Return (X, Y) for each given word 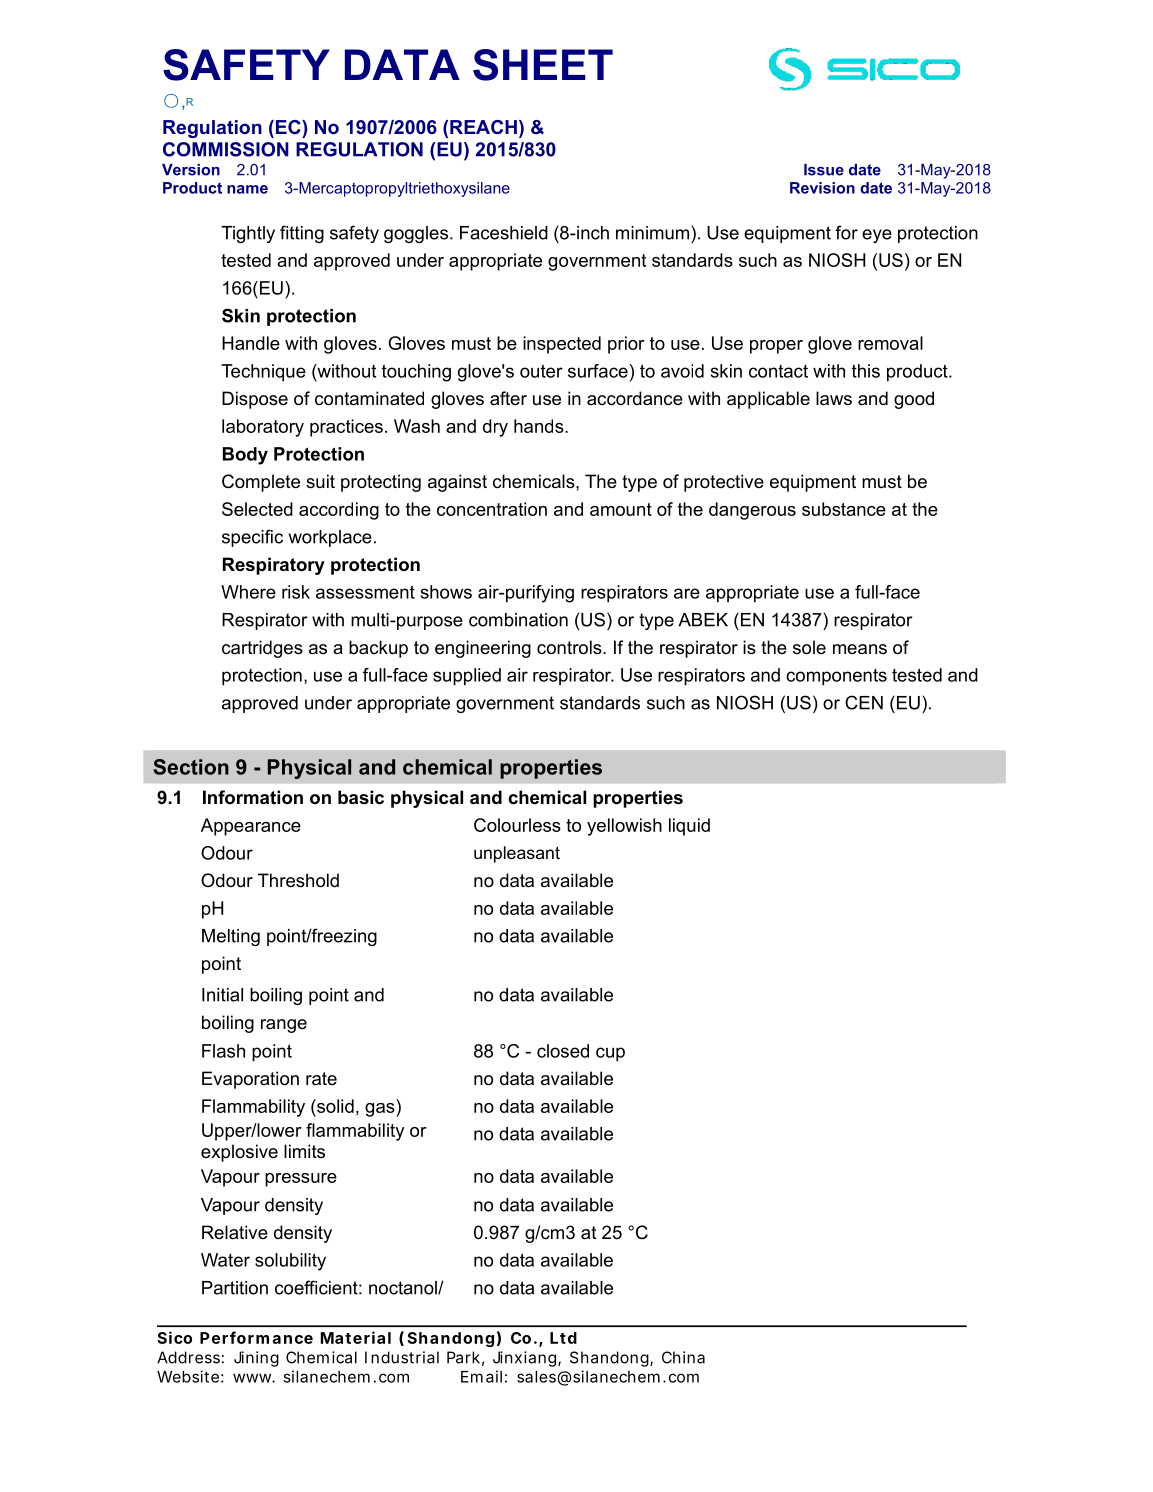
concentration (492, 509)
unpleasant (517, 854)
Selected (257, 509)
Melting (231, 937)
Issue (824, 170)
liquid (689, 827)
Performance (256, 1337)
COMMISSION (226, 149)
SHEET (543, 65)
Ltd (563, 1338)
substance (844, 509)
